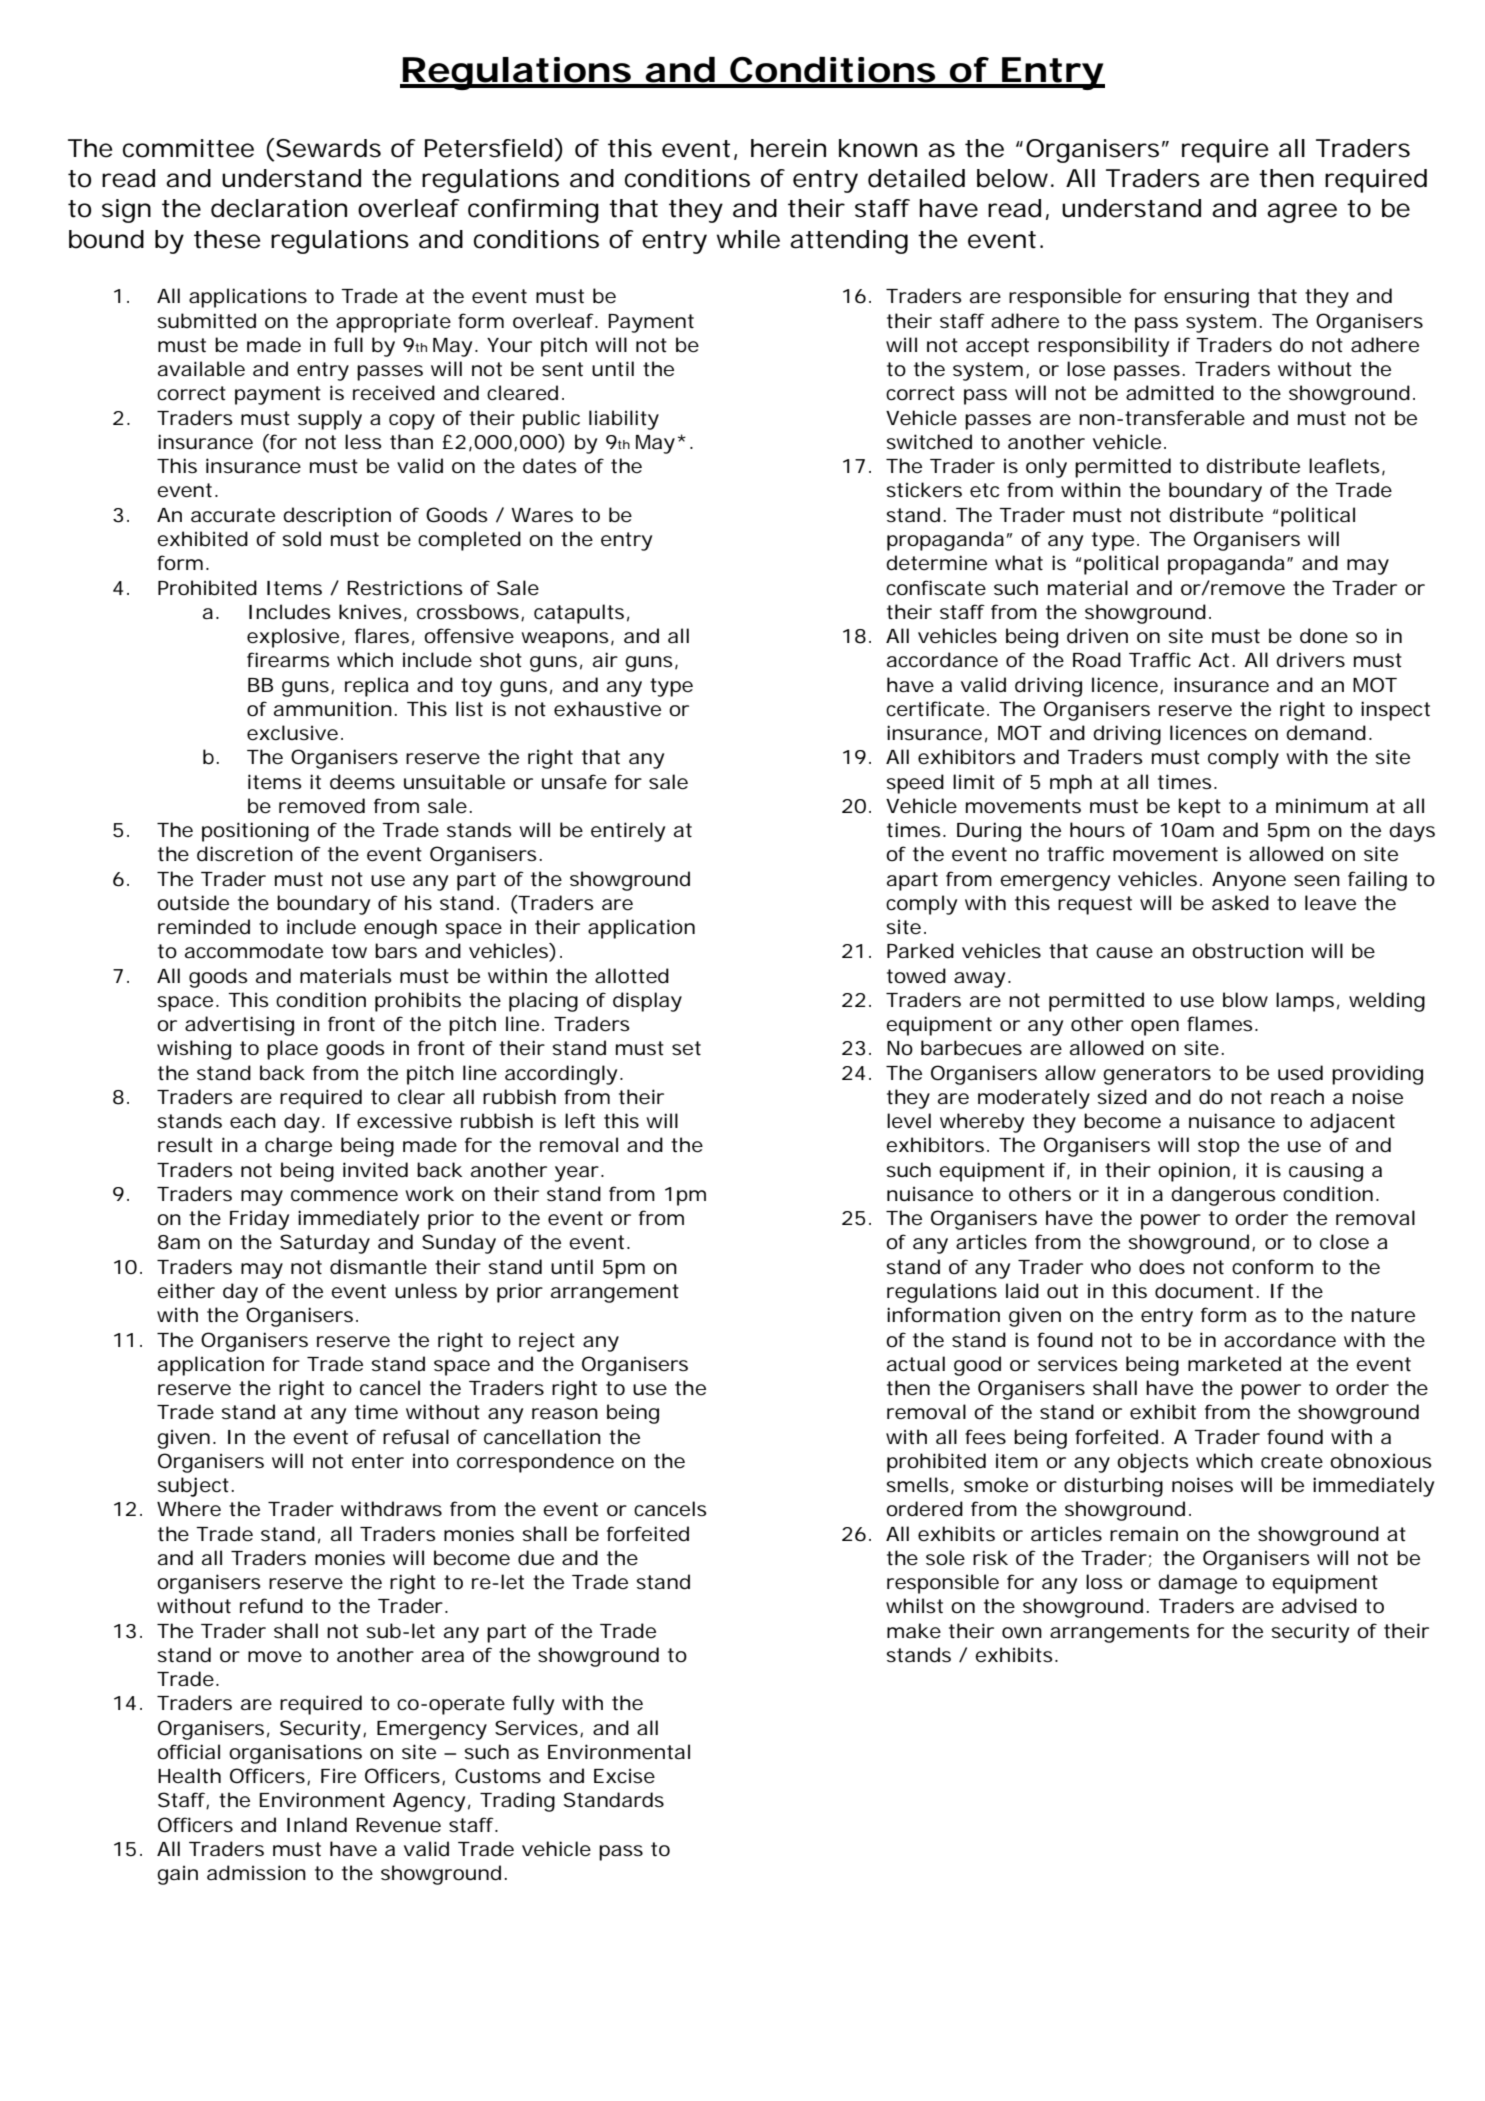 The width and height of the page is (1485, 2101). I want to click on create, so click(1292, 1461).
